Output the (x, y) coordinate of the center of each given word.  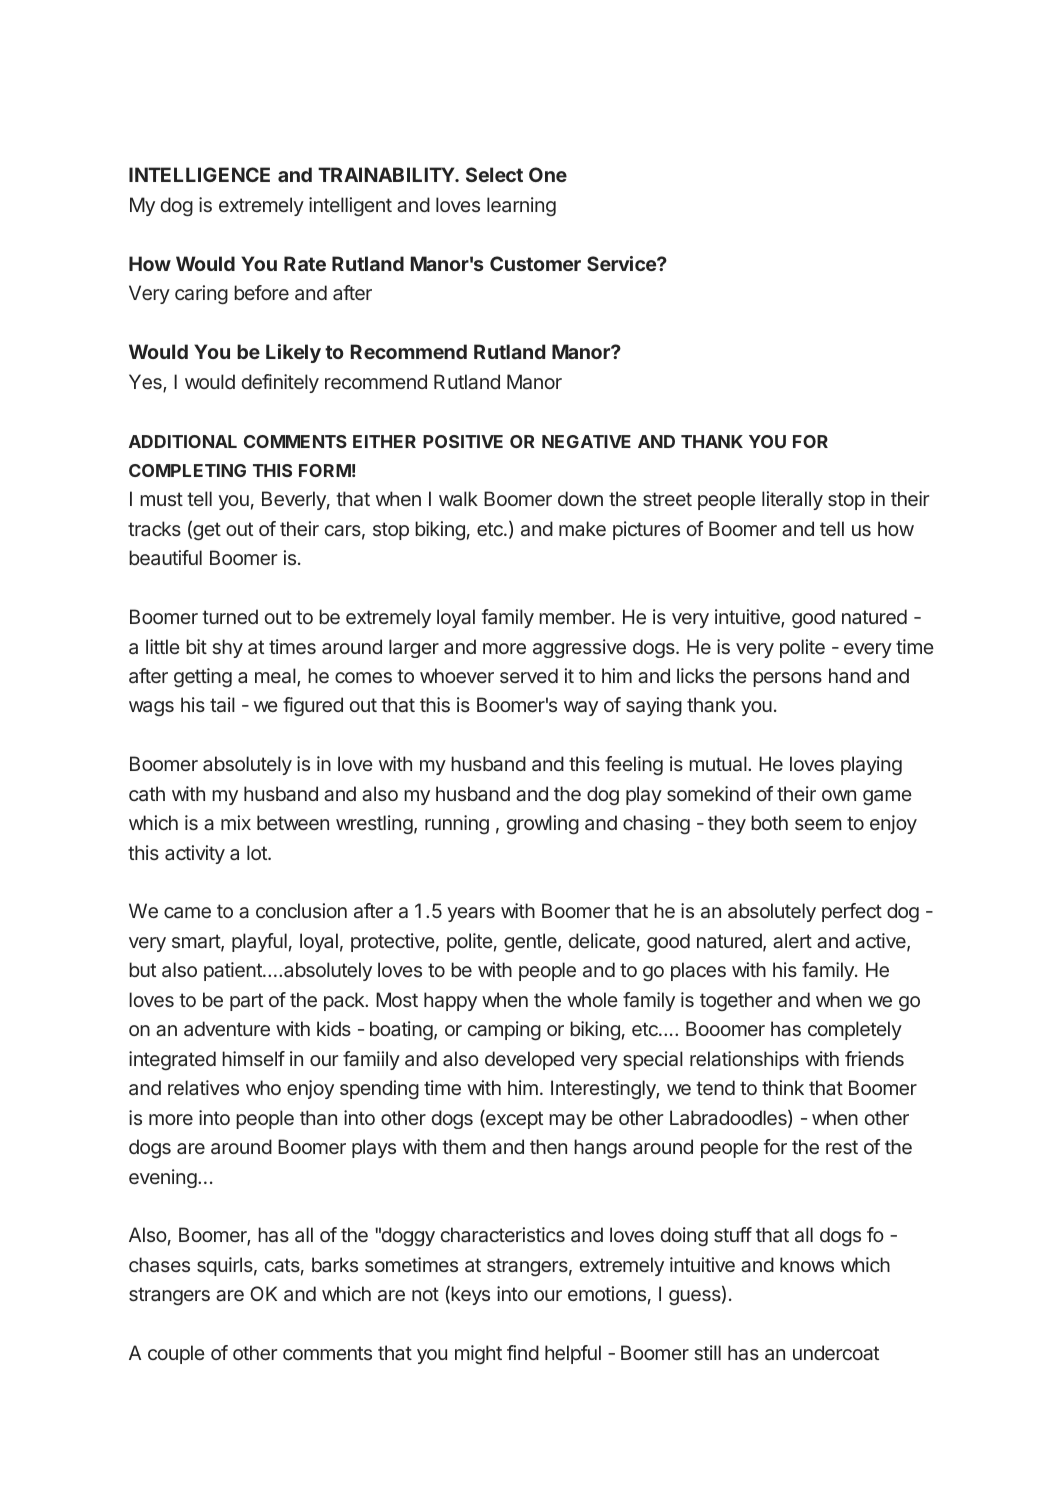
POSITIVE (463, 441)
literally (792, 500)
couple (176, 1354)
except (513, 1119)
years (471, 914)
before (261, 292)
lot (258, 852)
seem (818, 824)
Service (622, 263)
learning (521, 206)
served (529, 675)
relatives (203, 1087)
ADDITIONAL (183, 441)
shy (227, 648)
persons (787, 679)
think (783, 1087)
